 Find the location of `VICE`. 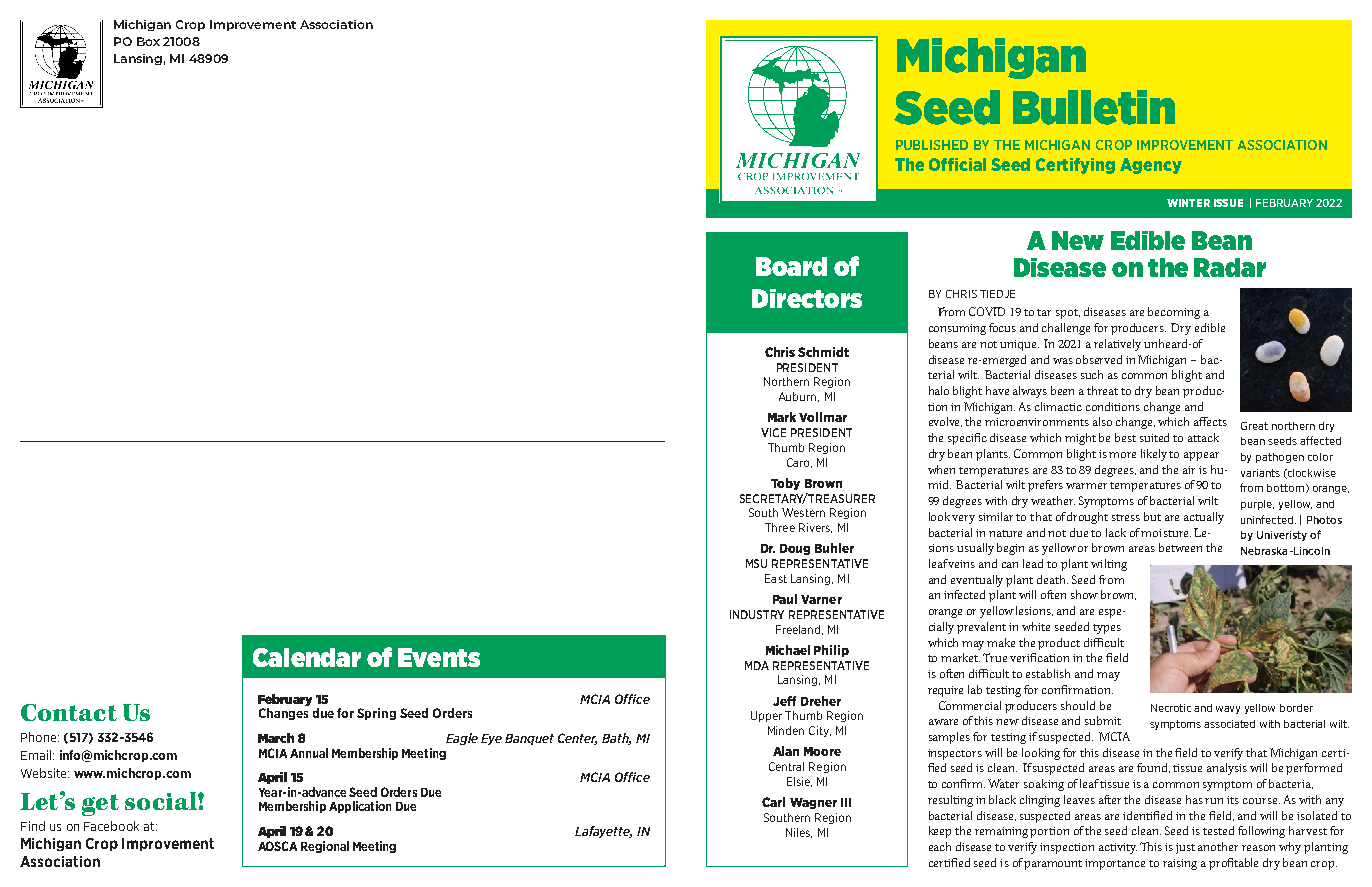

VICE is located at coordinates (773, 432).
